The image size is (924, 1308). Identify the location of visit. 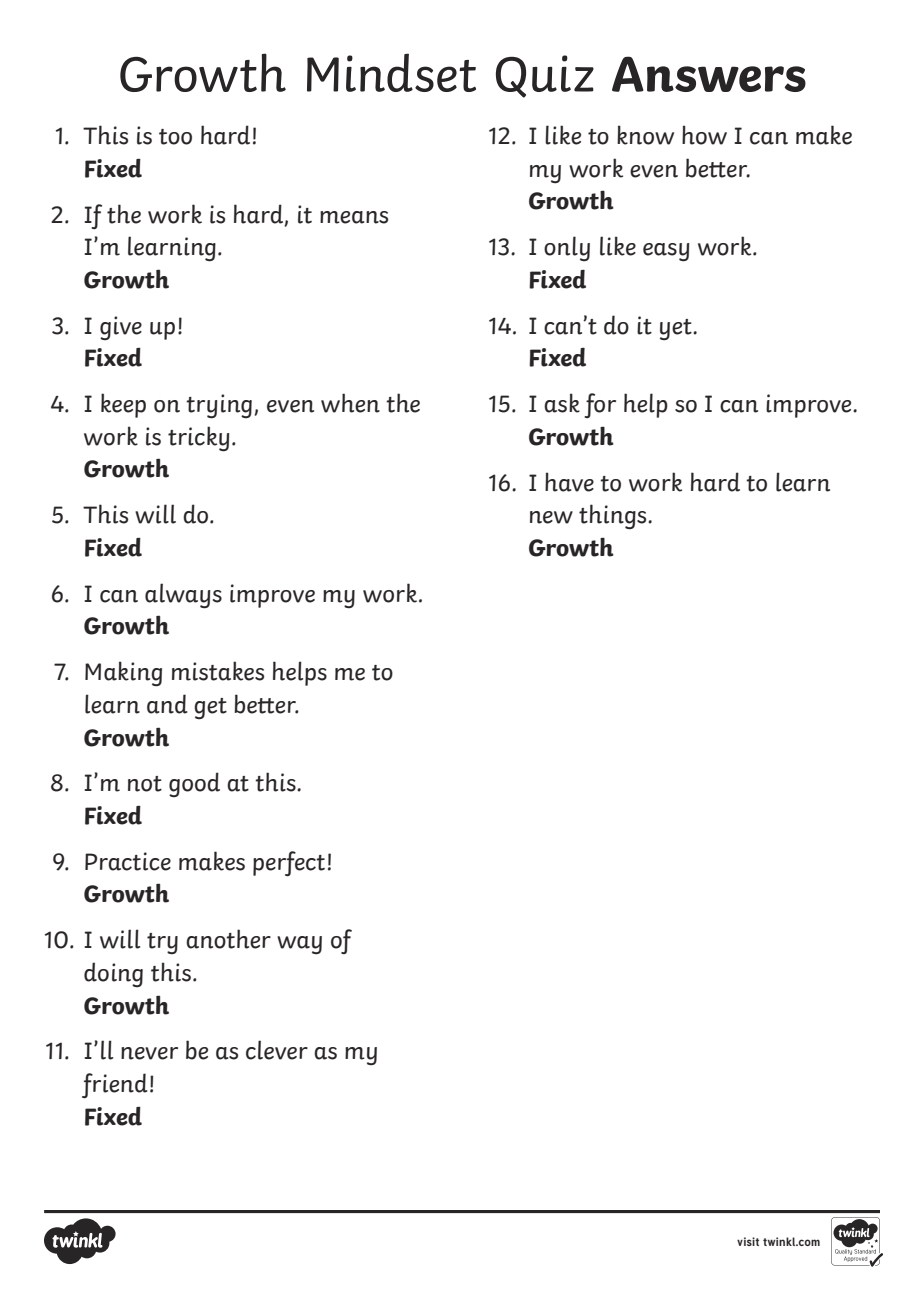
(748, 1241).
